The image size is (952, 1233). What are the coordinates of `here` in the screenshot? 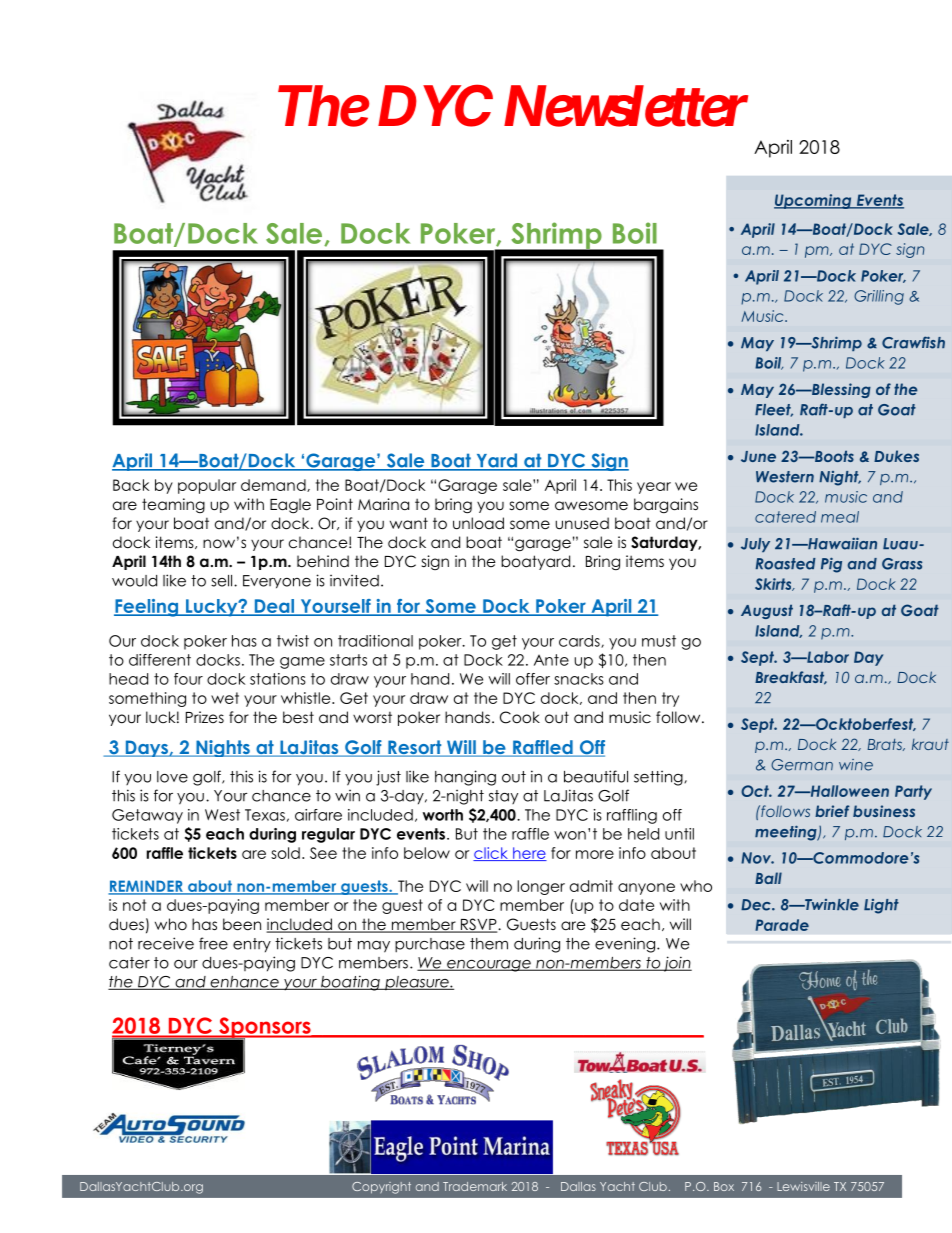 It's located at (529, 854).
